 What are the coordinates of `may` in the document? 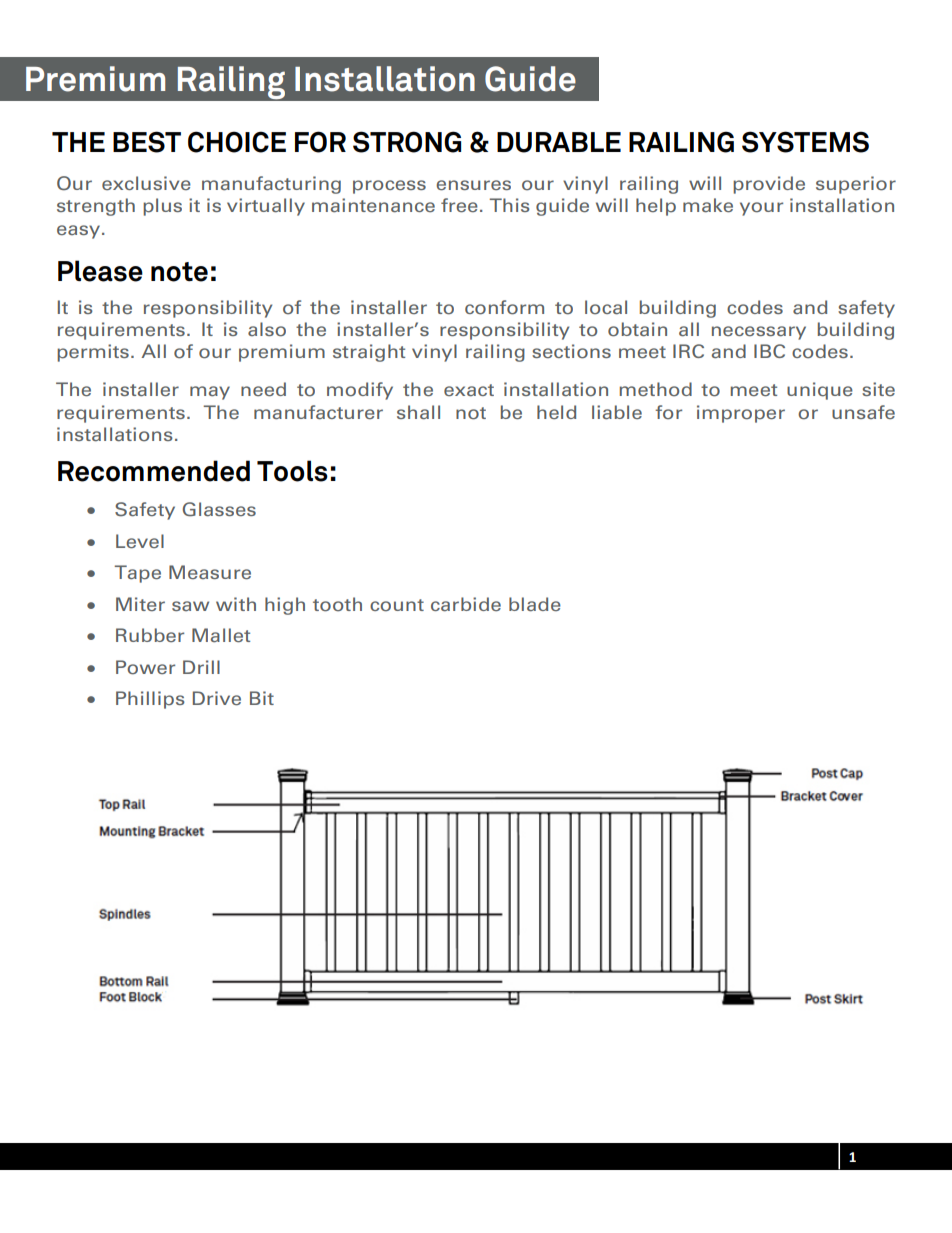 It's located at (210, 393).
